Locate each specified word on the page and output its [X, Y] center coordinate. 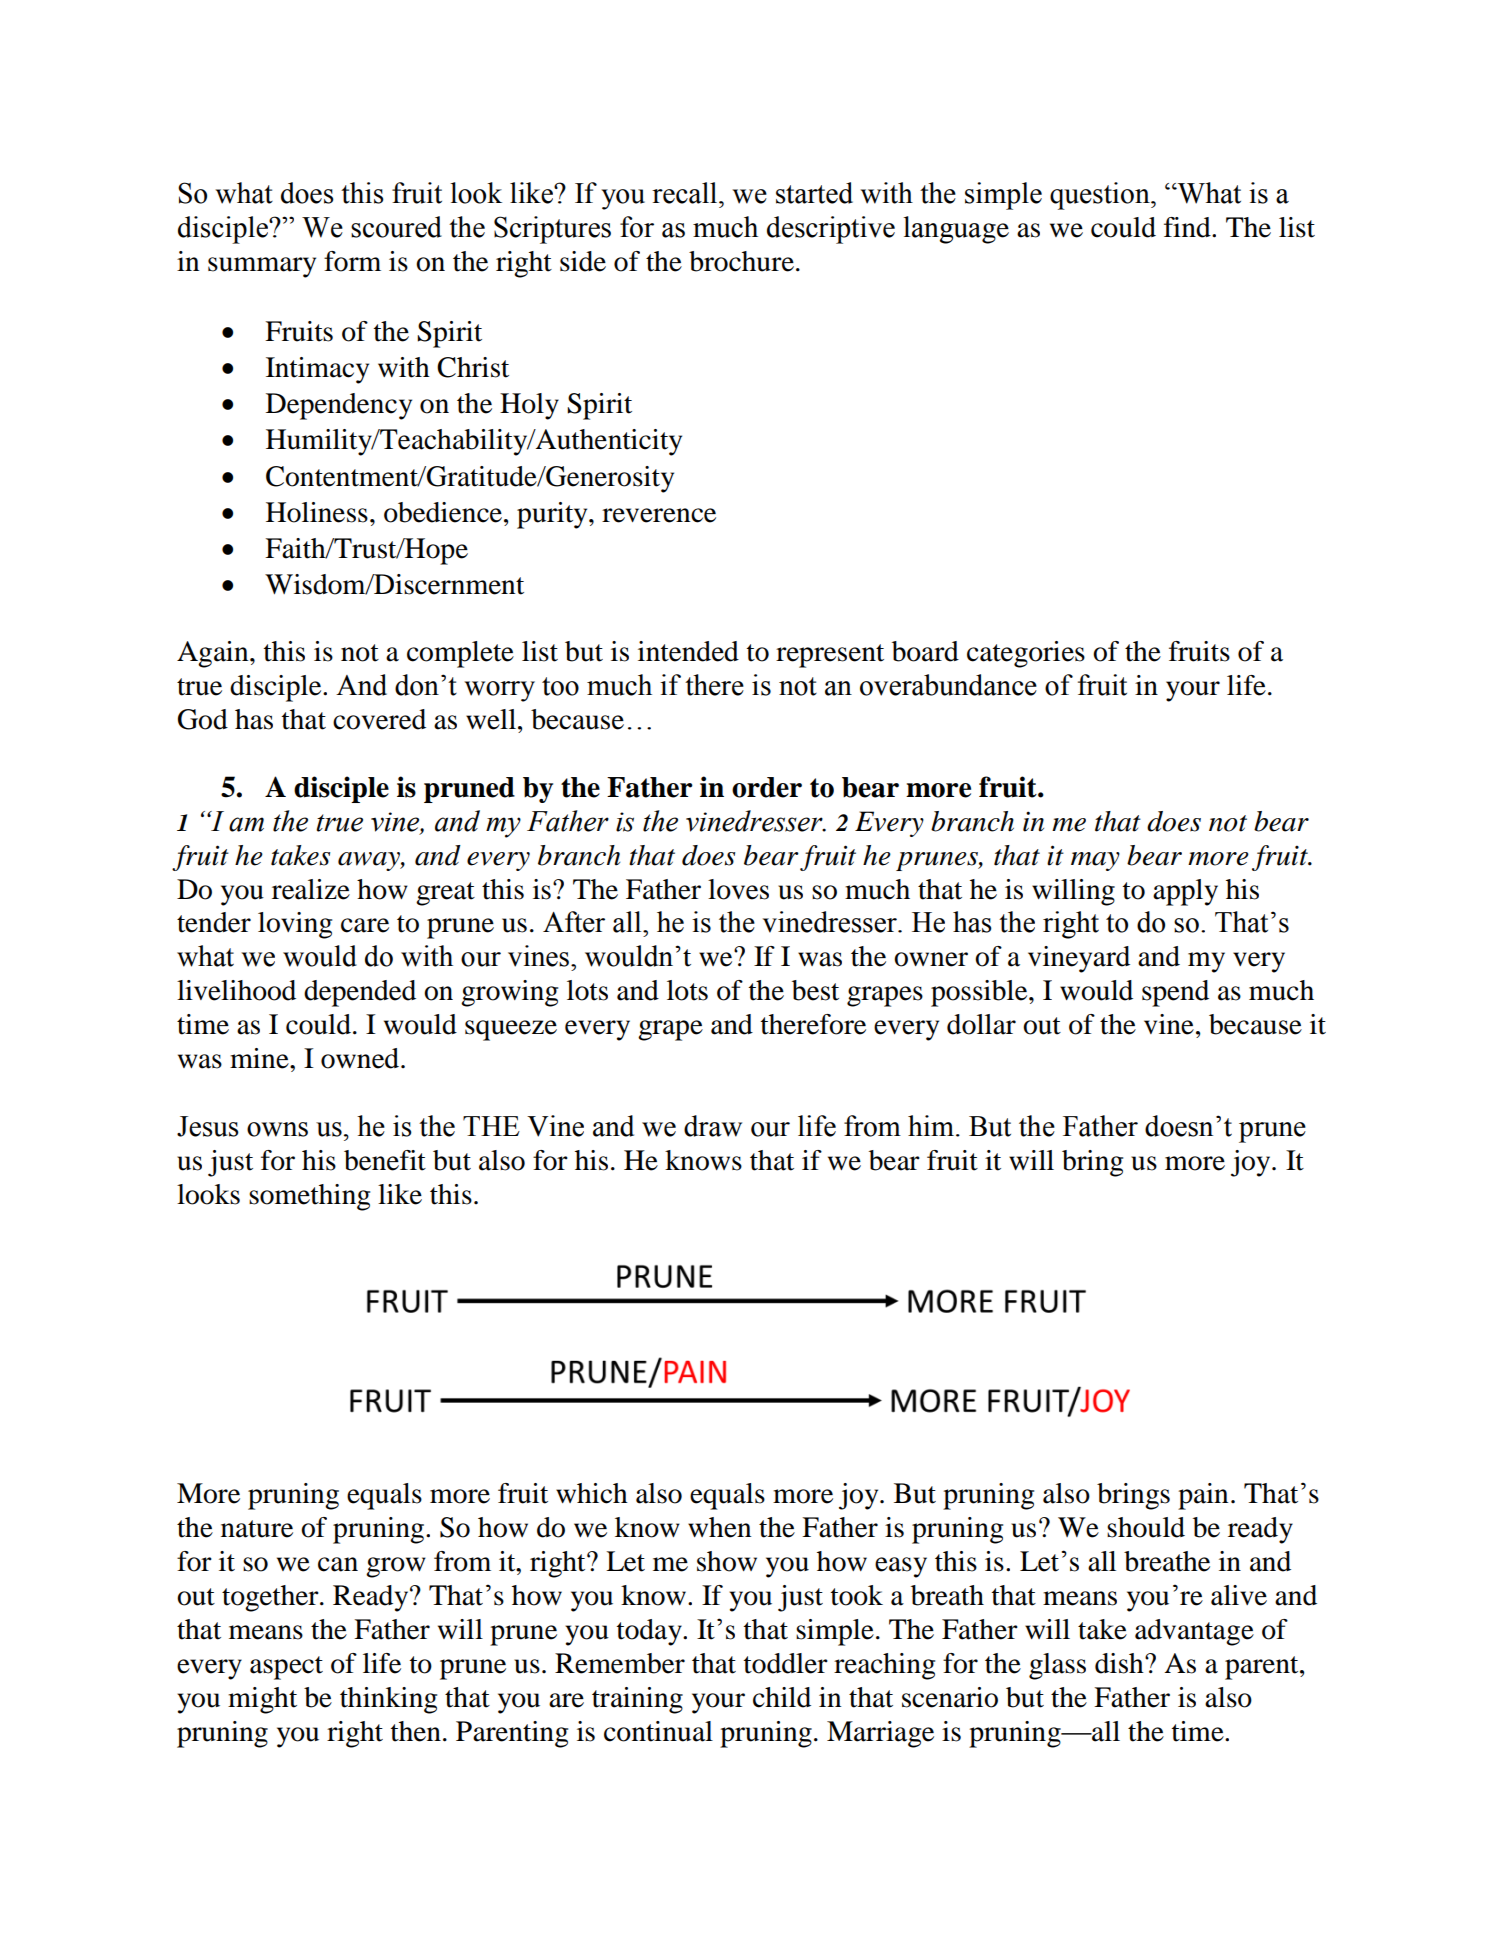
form [352, 261]
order [767, 787]
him [931, 1125]
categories [1026, 654]
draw [713, 1126]
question [1101, 196]
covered [379, 719]
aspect [286, 1668]
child [782, 1697]
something [309, 1197]
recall [686, 193]
